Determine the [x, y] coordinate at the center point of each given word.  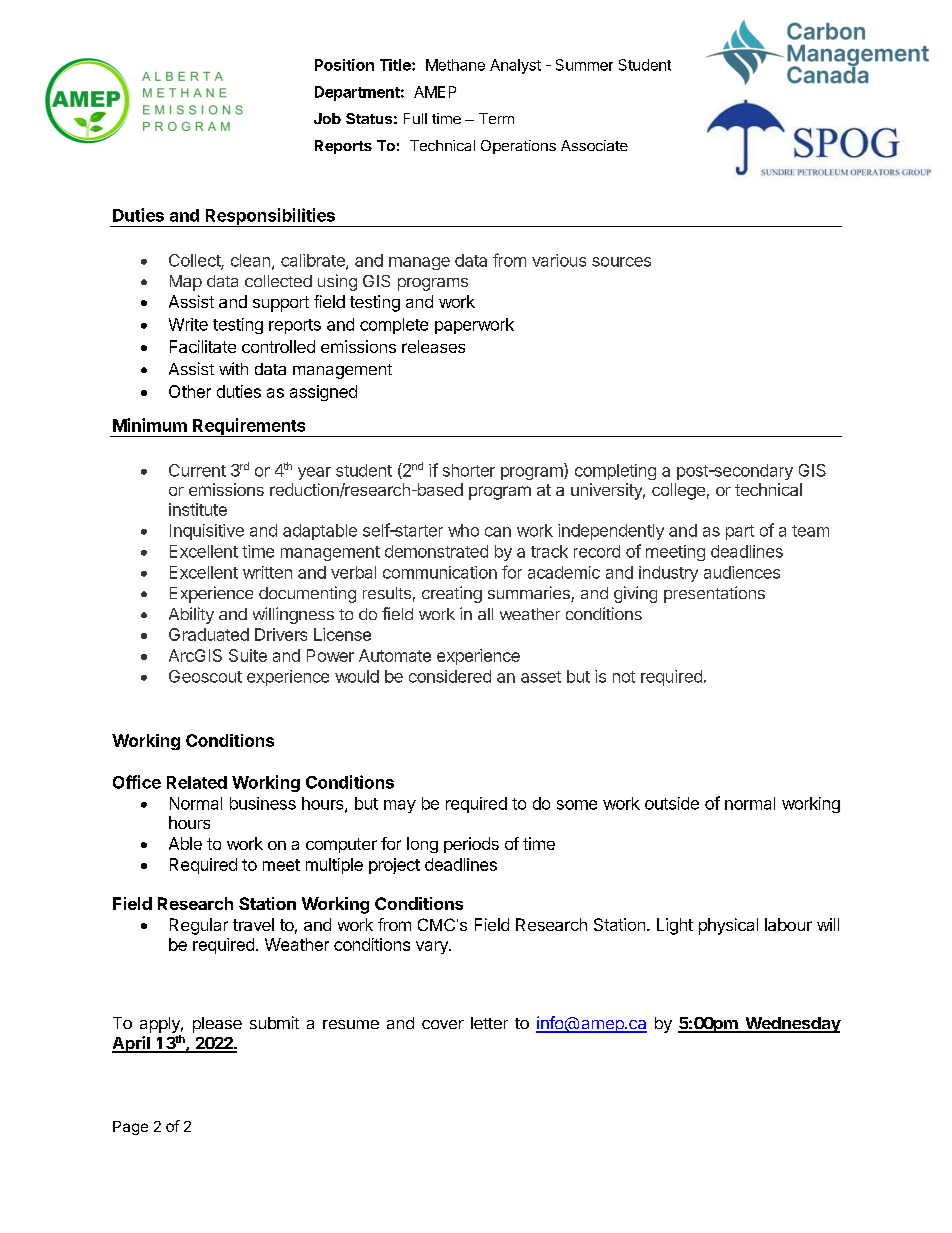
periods [471, 845]
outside [672, 803]
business [263, 803]
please [217, 1025]
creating [452, 594]
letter [489, 1023]
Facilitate [203, 346]
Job [327, 118]
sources [621, 262]
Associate [594, 145]
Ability [191, 615]
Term [496, 118]
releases [433, 346]
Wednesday [792, 1025]
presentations [714, 594]
